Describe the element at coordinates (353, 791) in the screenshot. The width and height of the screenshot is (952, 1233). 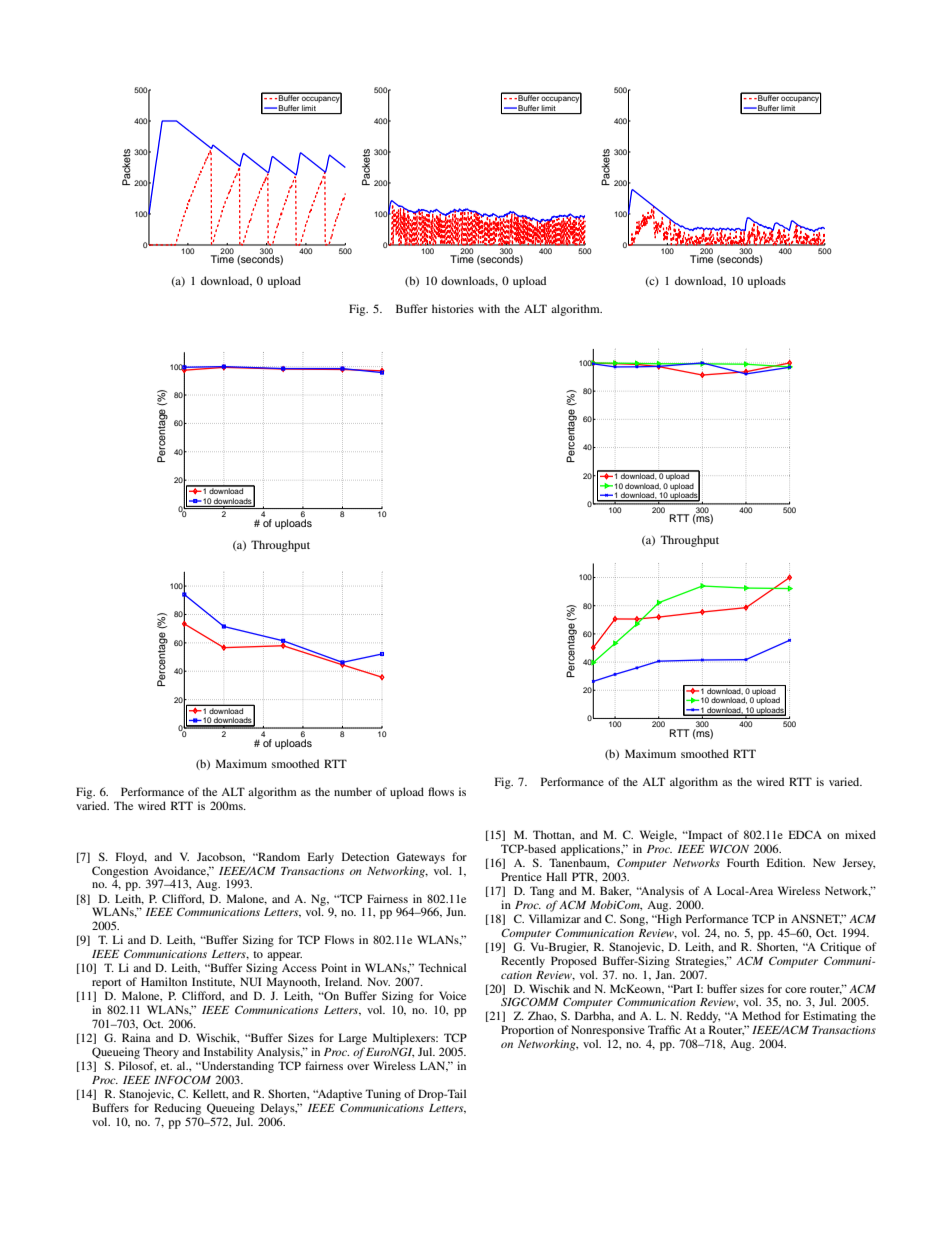
I see `number` at that location.
